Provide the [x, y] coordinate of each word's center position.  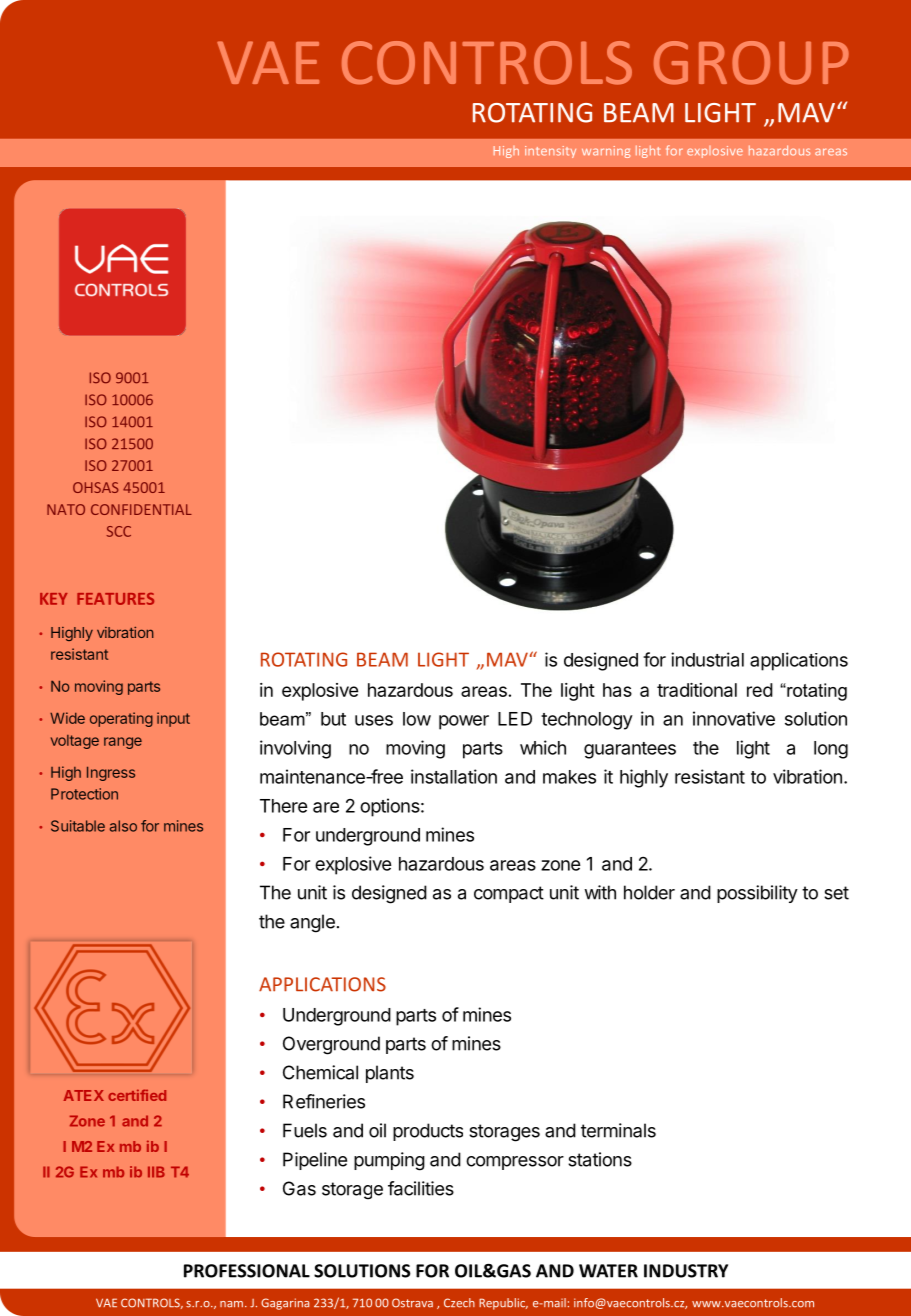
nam [231, 1304]
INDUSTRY [686, 1271]
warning [606, 152]
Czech [459, 1303]
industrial [707, 659]
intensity [550, 152]
